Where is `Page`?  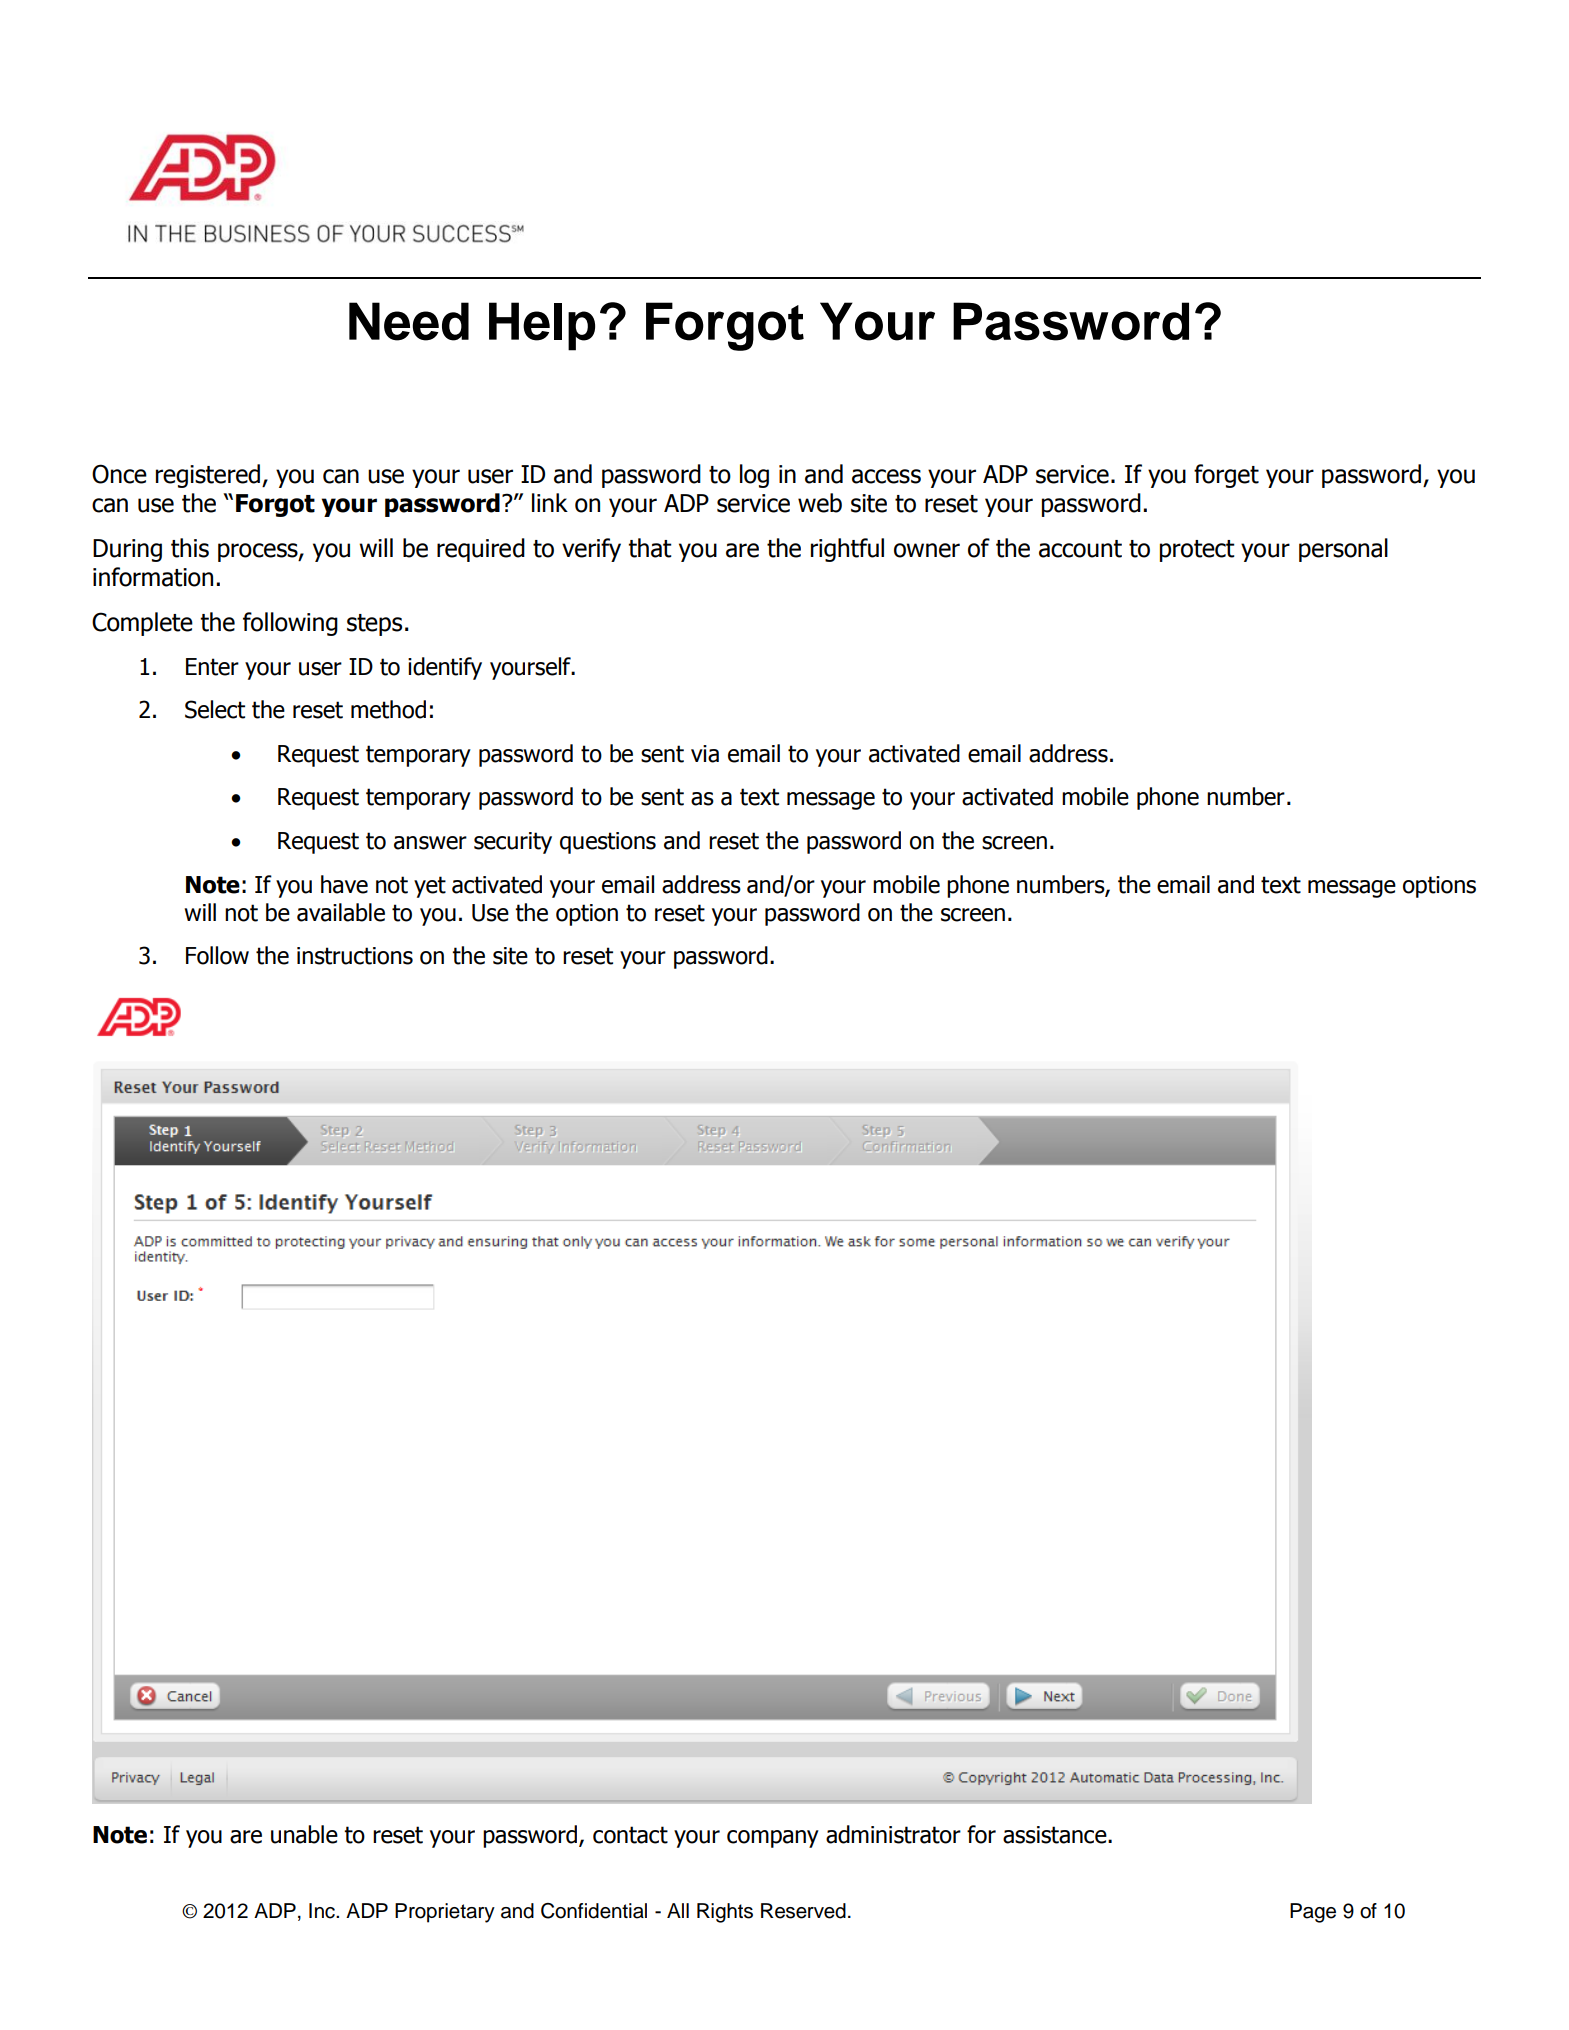 Page is located at coordinates (1313, 1913).
